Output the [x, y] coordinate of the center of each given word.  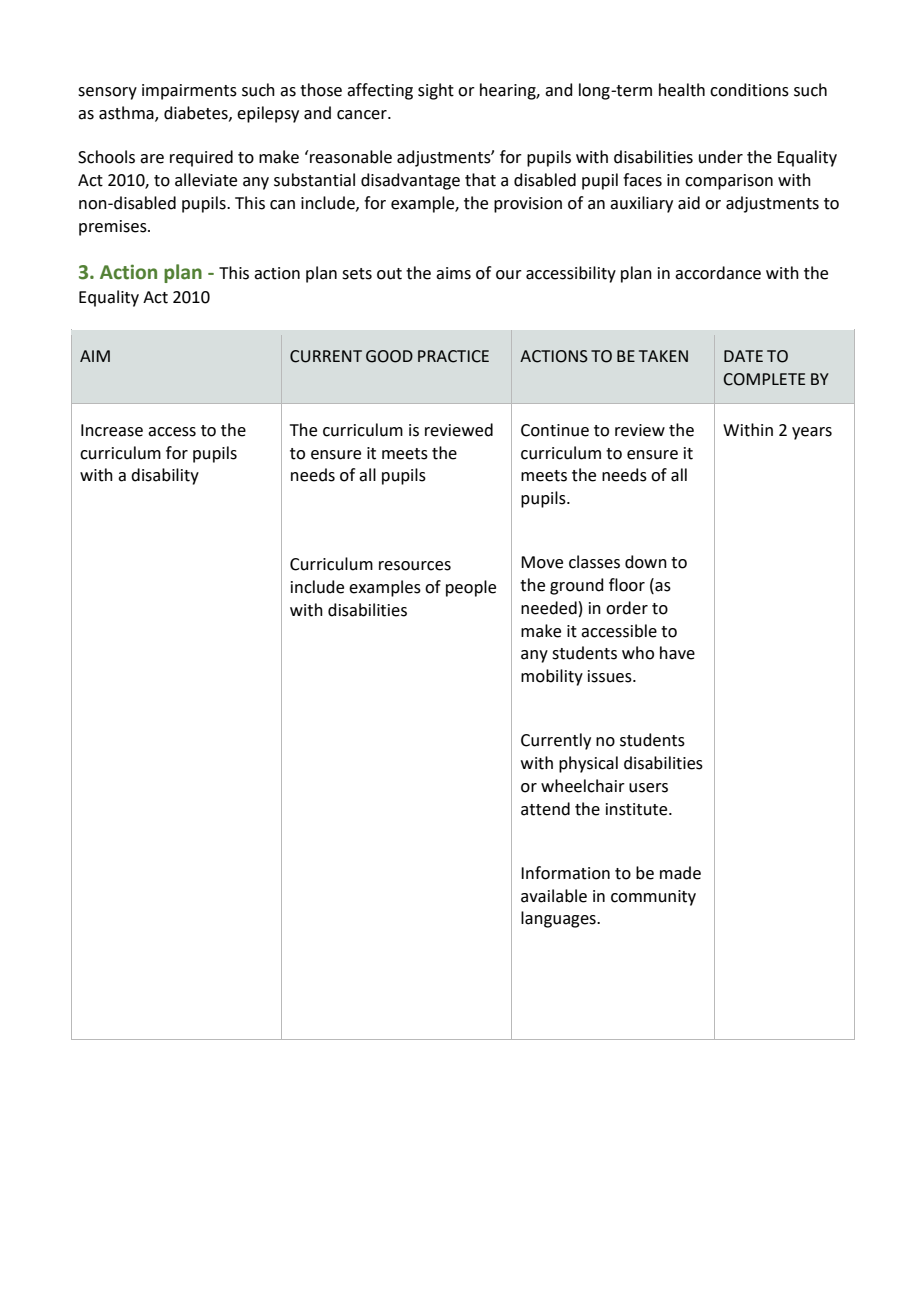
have [677, 653]
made [680, 873]
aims [453, 273]
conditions [749, 90]
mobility [552, 677]
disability [165, 476]
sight [436, 91]
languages [559, 919]
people [471, 588]
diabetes [197, 113]
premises [114, 228]
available [554, 896]
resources [415, 566]
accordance [718, 273]
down [646, 562]
